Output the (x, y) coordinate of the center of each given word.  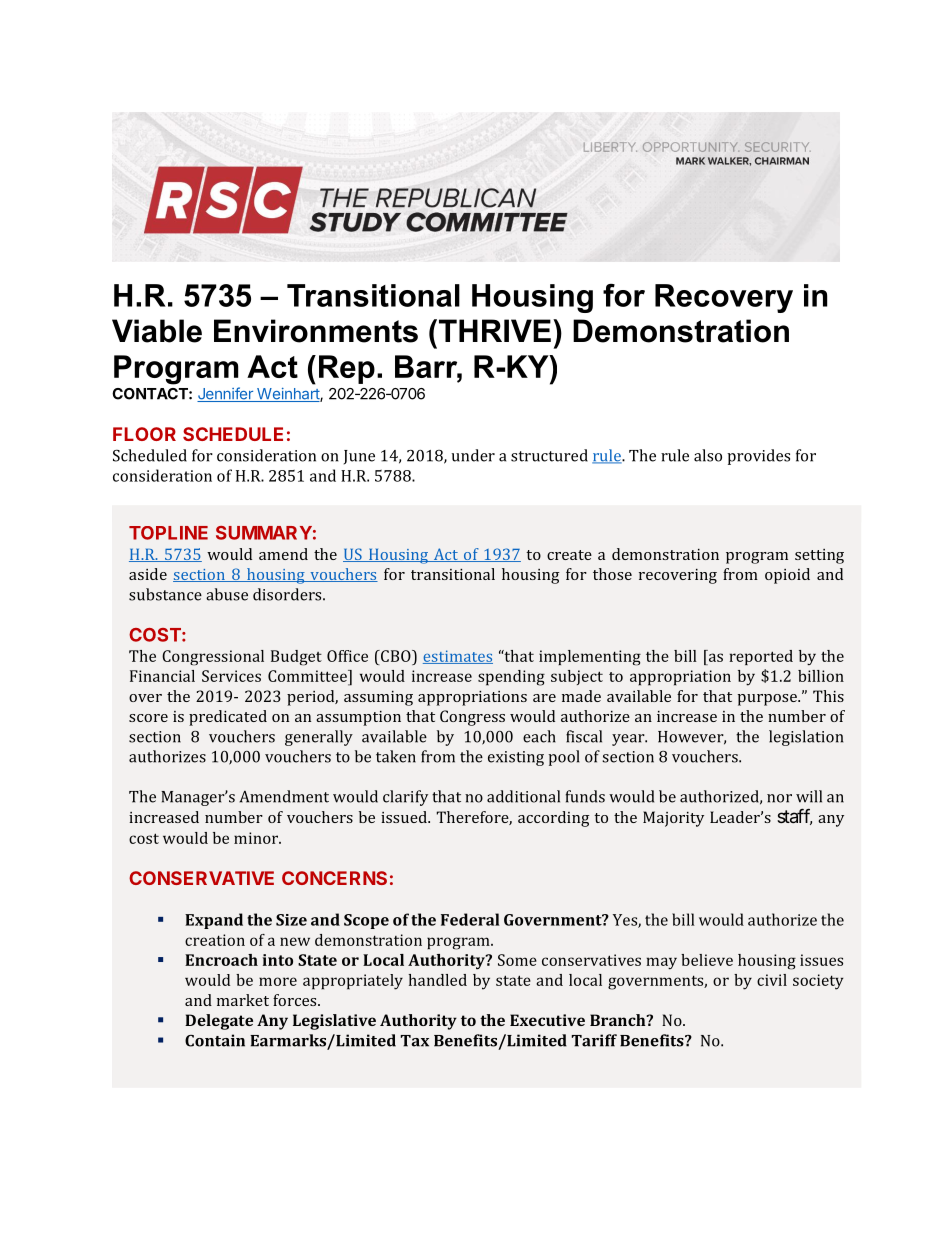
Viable (157, 331)
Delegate (219, 1022)
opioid (787, 576)
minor (257, 838)
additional (523, 796)
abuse (227, 594)
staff (794, 816)
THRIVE (493, 330)
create (569, 555)
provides (758, 457)
